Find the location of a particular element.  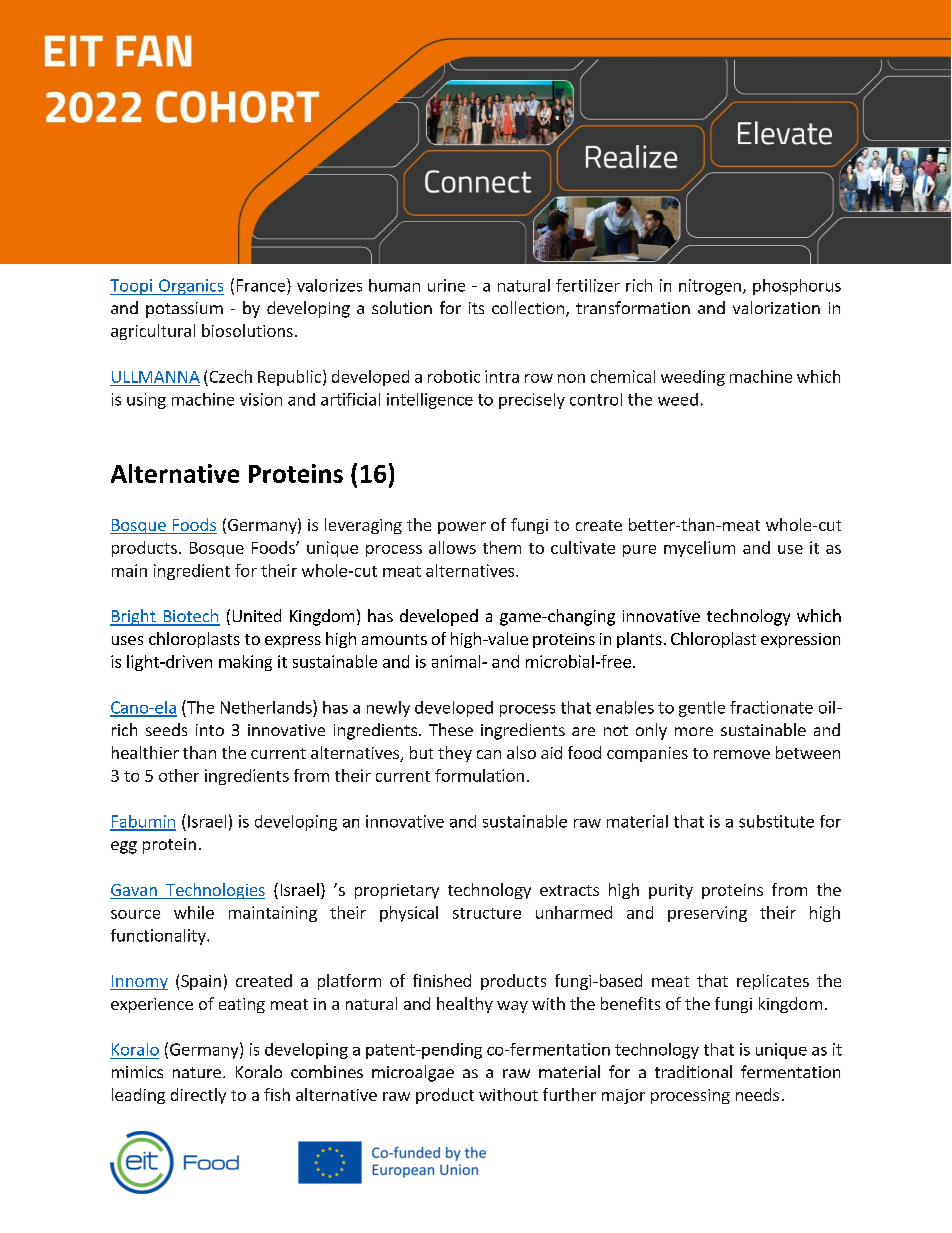

urine is located at coordinates (446, 285).
